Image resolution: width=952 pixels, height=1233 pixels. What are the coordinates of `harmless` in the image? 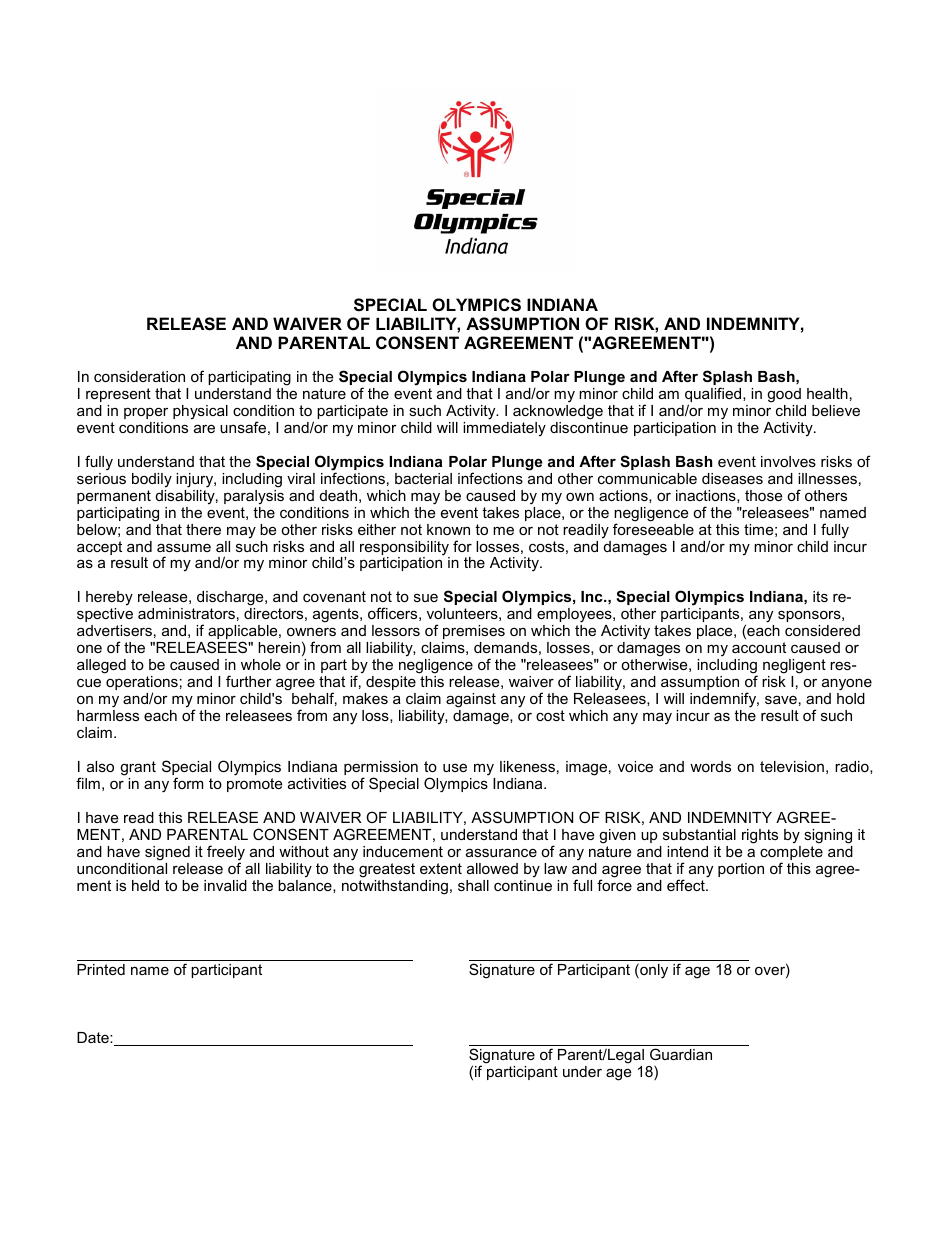 It's located at (108, 715).
